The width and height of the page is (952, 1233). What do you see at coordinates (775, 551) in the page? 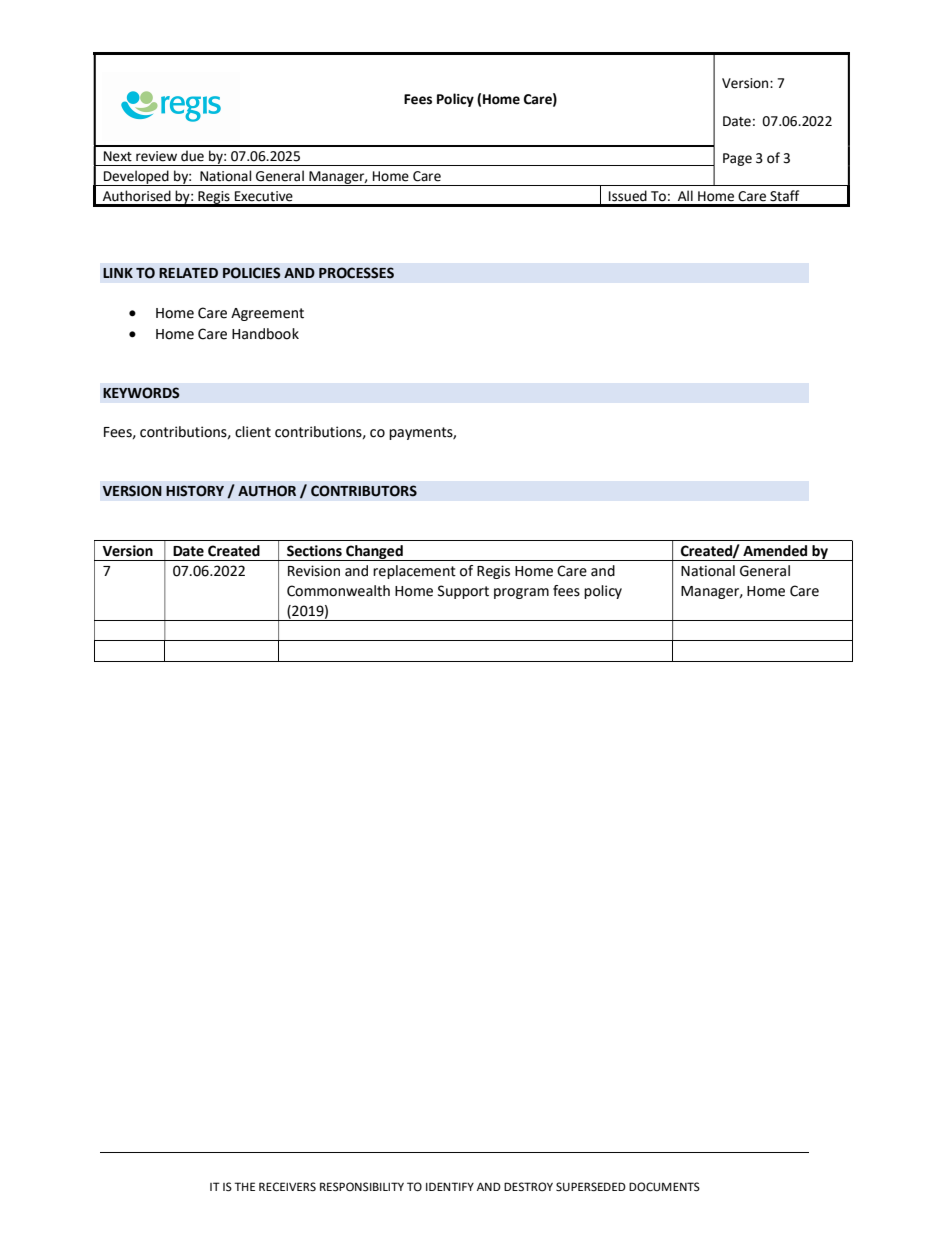
I see `Amended` at bounding box center [775, 551].
